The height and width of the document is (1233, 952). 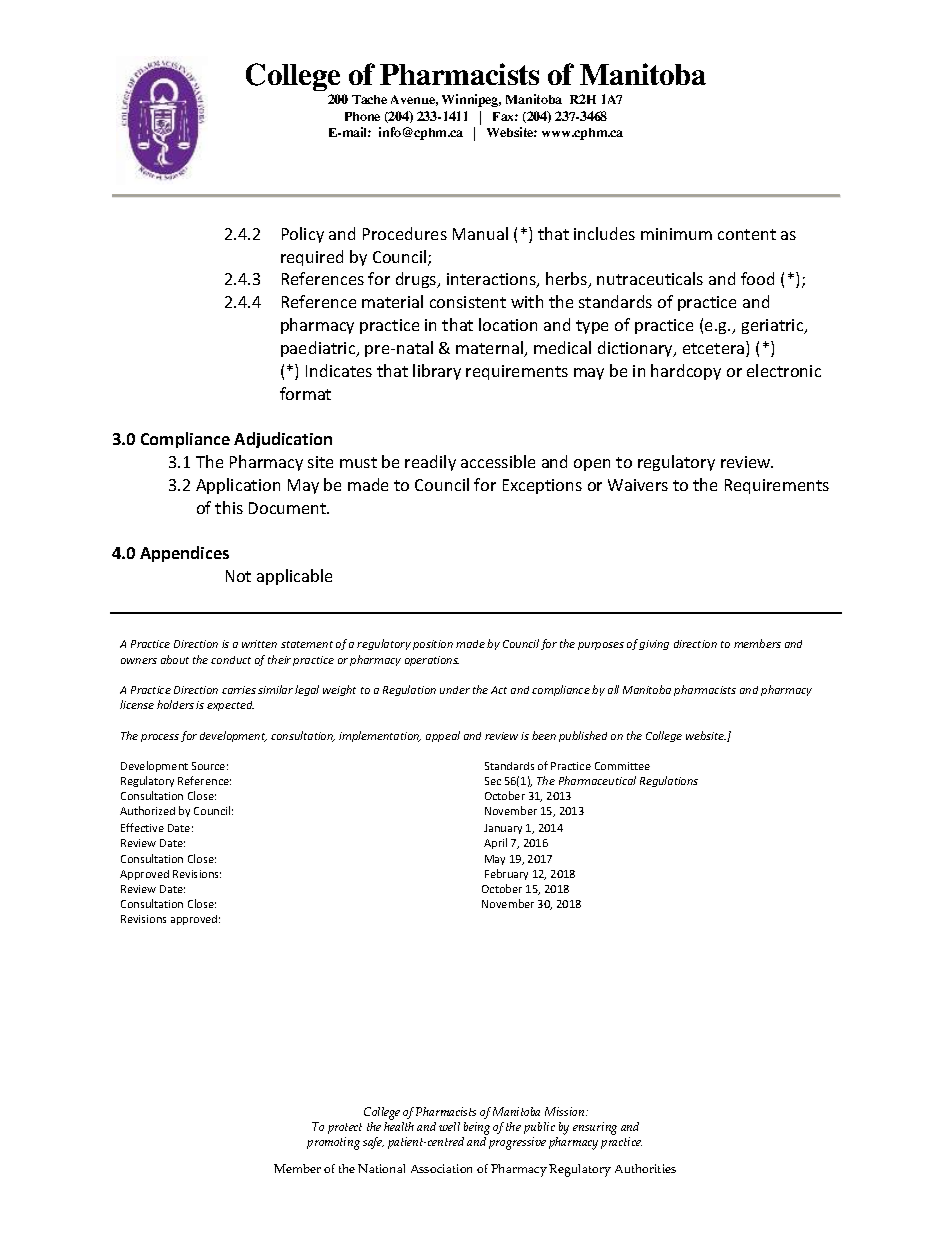 What do you see at coordinates (303, 235) in the document?
I see `Policy` at bounding box center [303, 235].
